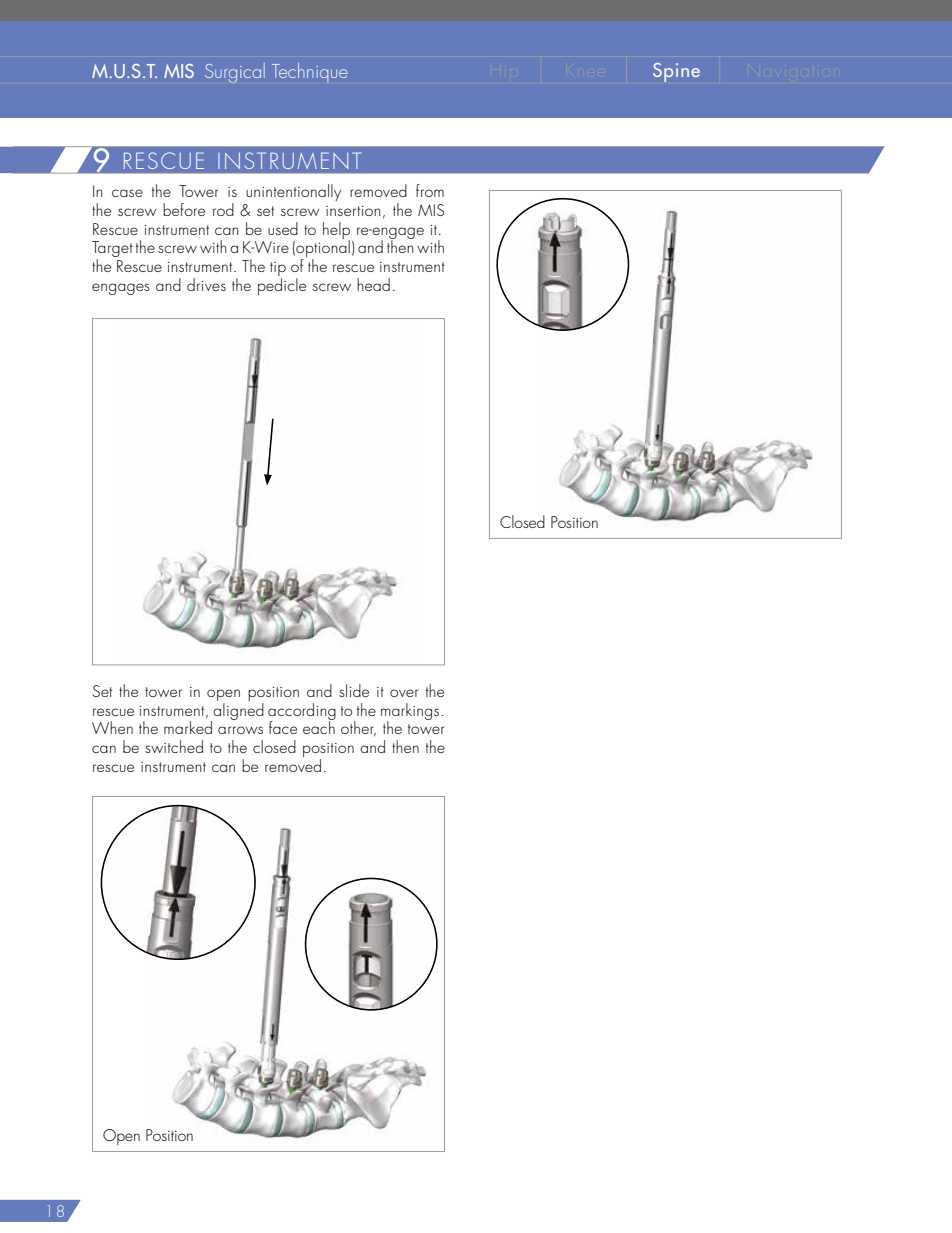 The image size is (952, 1233). What do you see at coordinates (676, 72) in the document?
I see `Spine` at bounding box center [676, 72].
